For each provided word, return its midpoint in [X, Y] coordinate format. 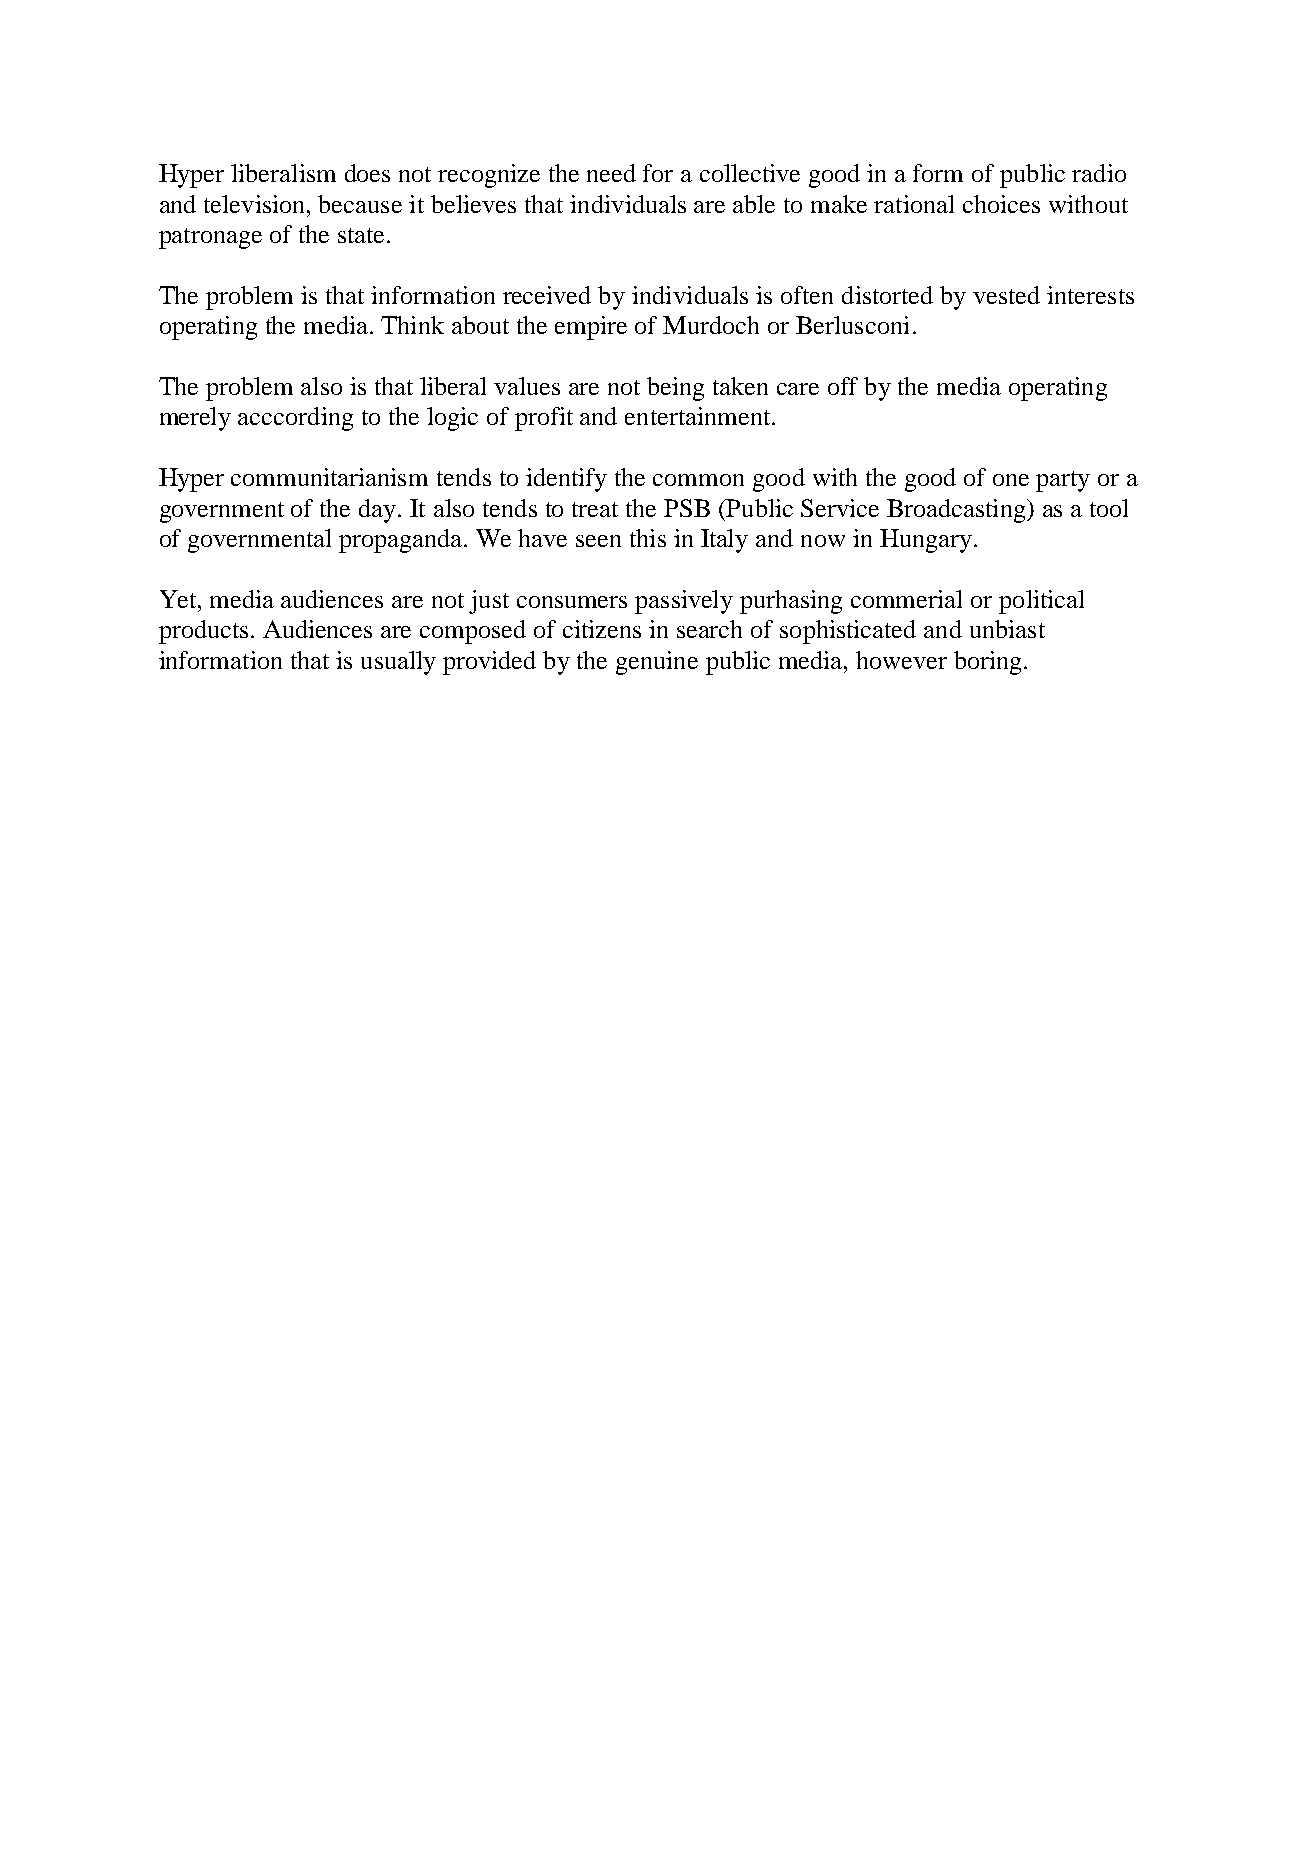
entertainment [699, 416]
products [203, 632]
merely [195, 419]
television [256, 204]
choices [1001, 204]
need [611, 173]
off [843, 386]
